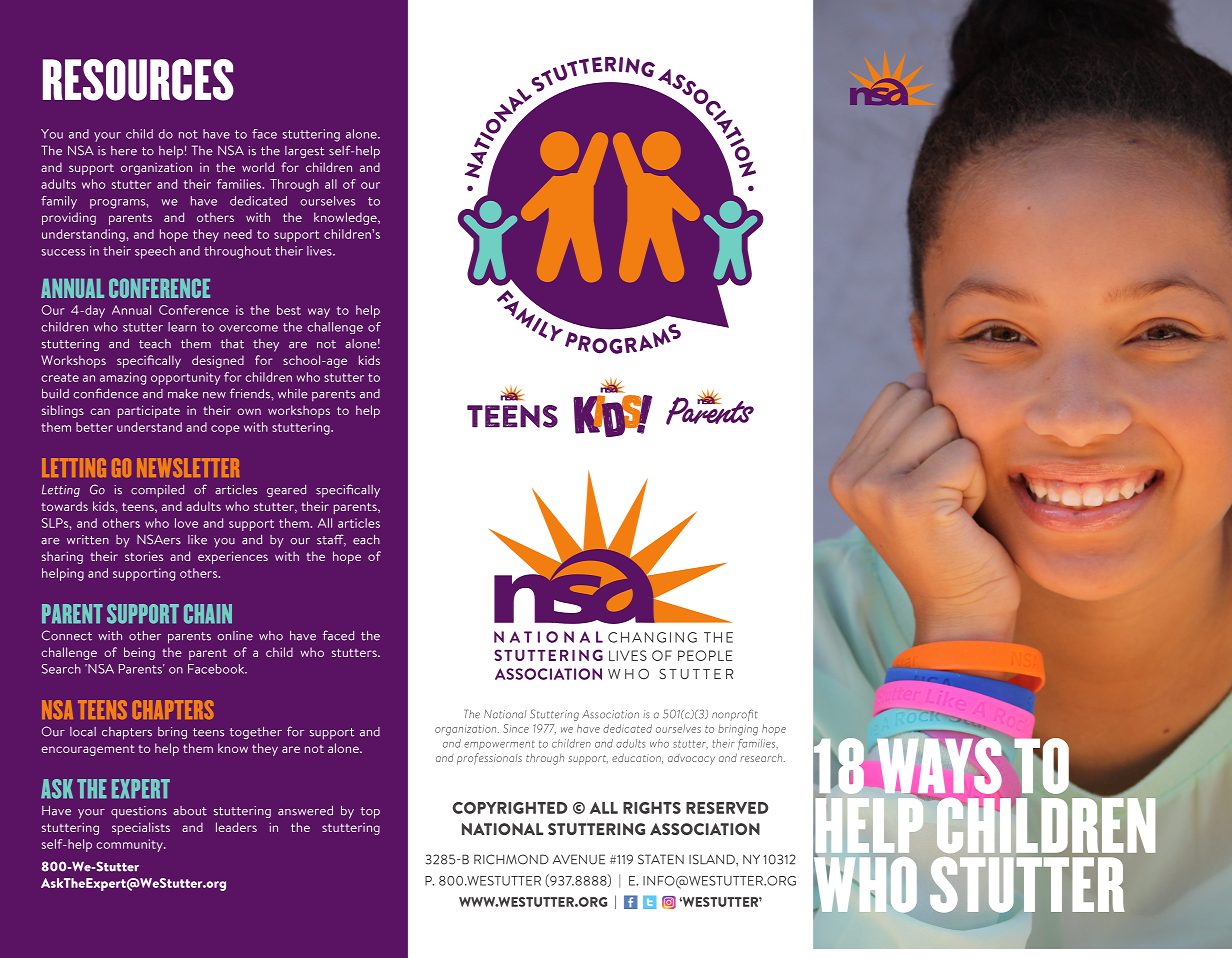  I want to click on RESOURCES, so click(138, 80).
